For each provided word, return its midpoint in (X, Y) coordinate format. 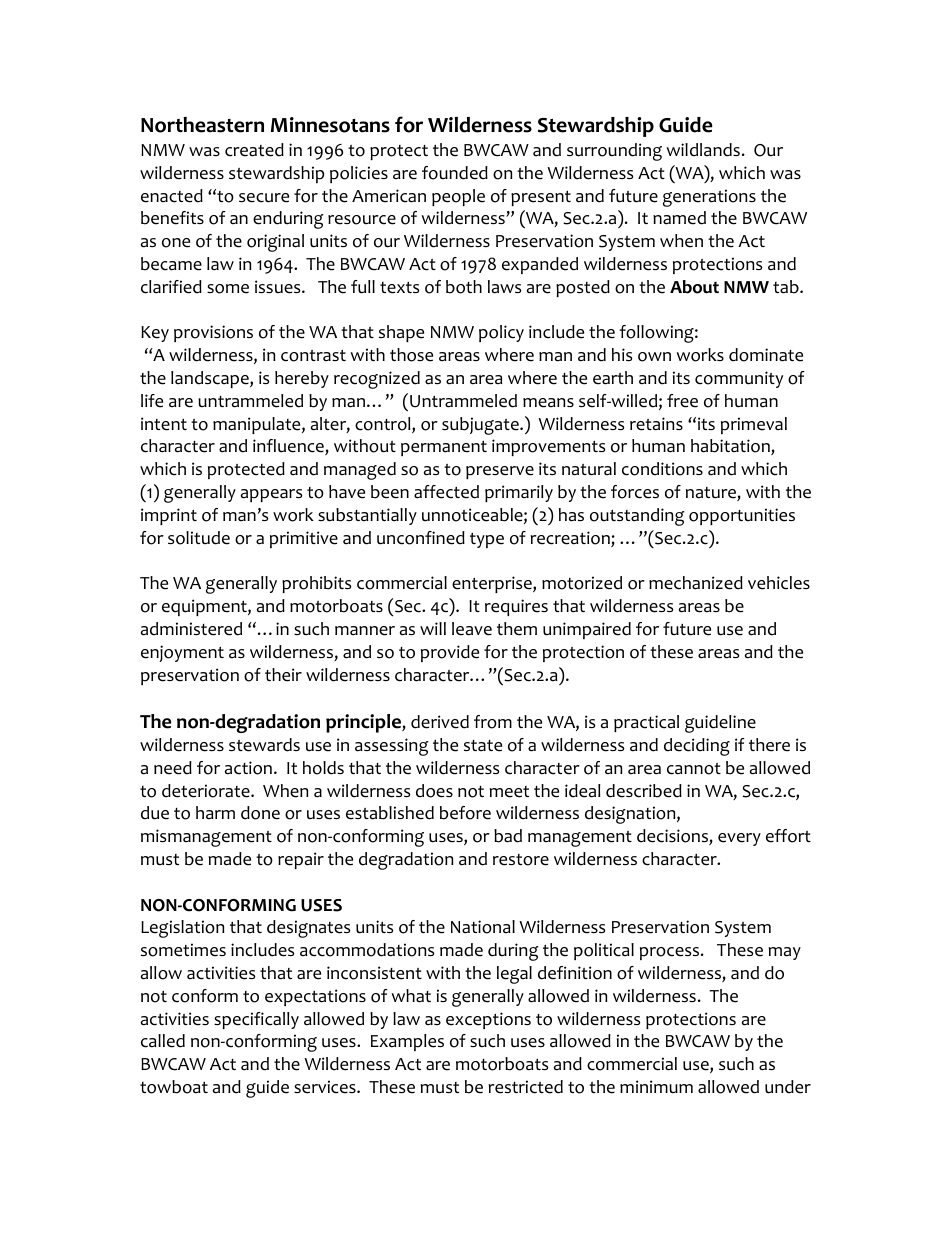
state (483, 746)
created (254, 150)
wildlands (703, 150)
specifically (256, 1020)
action (248, 768)
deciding (697, 747)
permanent (444, 448)
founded (455, 173)
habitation (731, 447)
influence (289, 447)
